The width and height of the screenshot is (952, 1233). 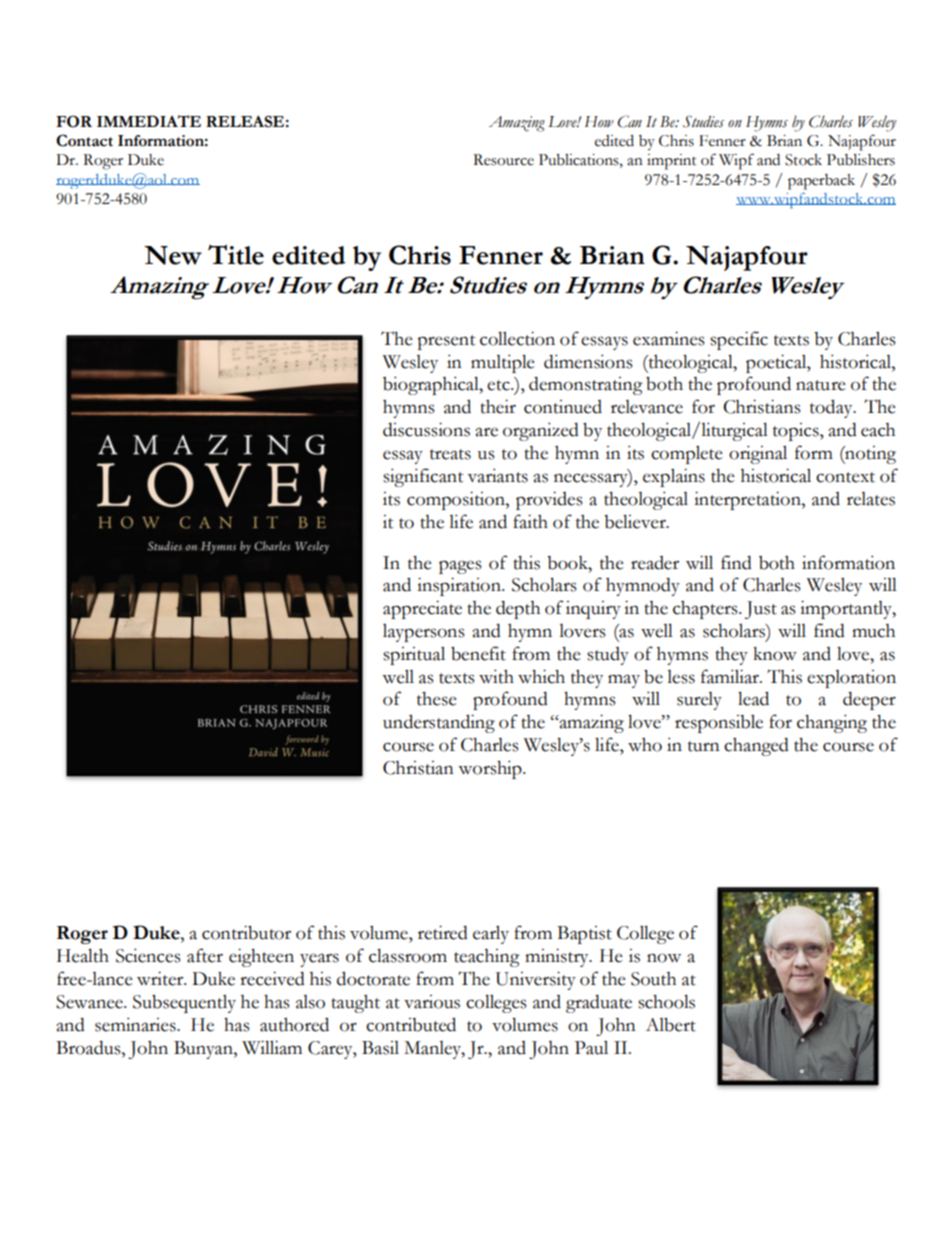 What do you see at coordinates (756, 746) in the screenshot?
I see `changed` at bounding box center [756, 746].
